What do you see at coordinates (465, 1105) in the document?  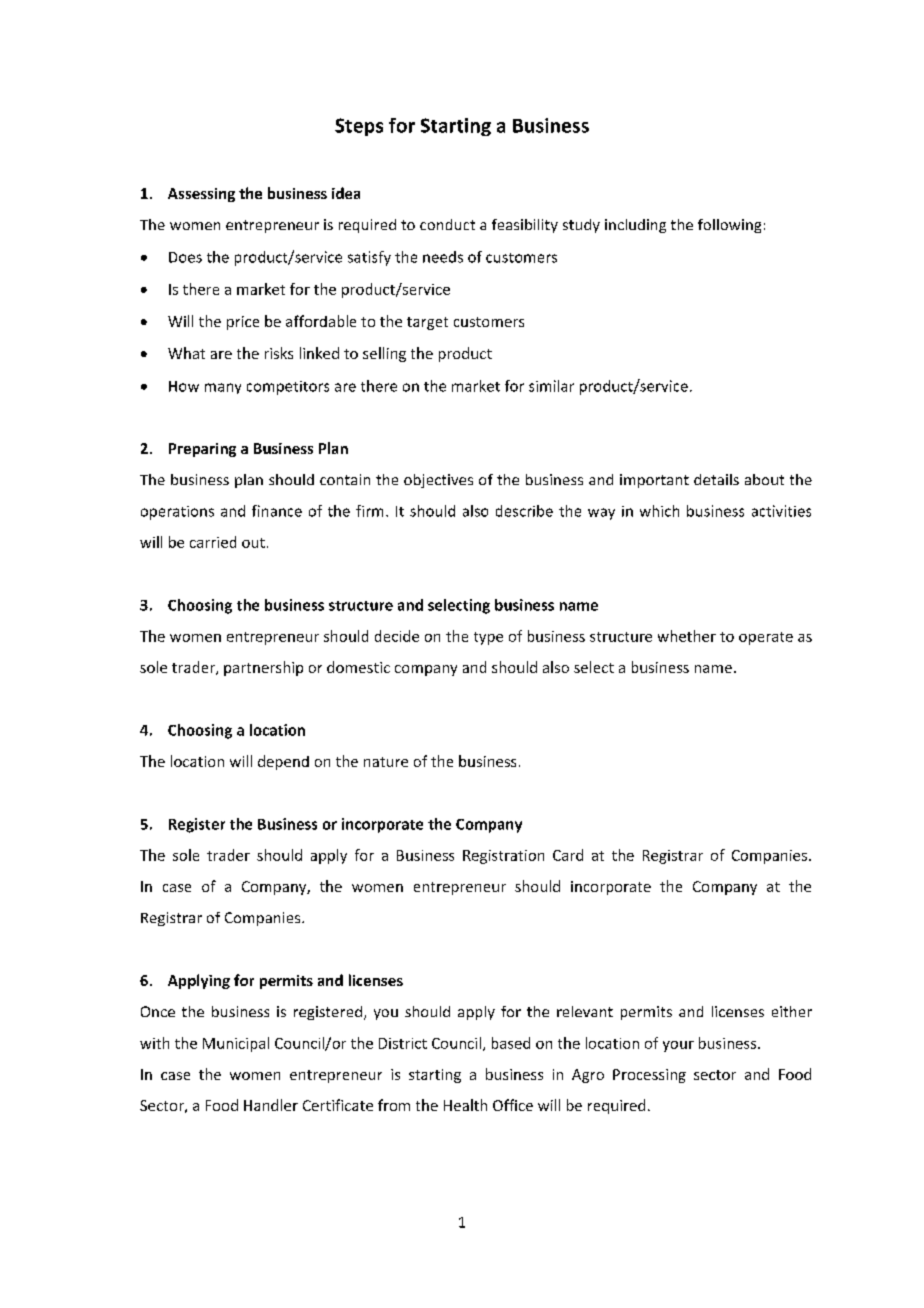 I see `Health` at bounding box center [465, 1105].
